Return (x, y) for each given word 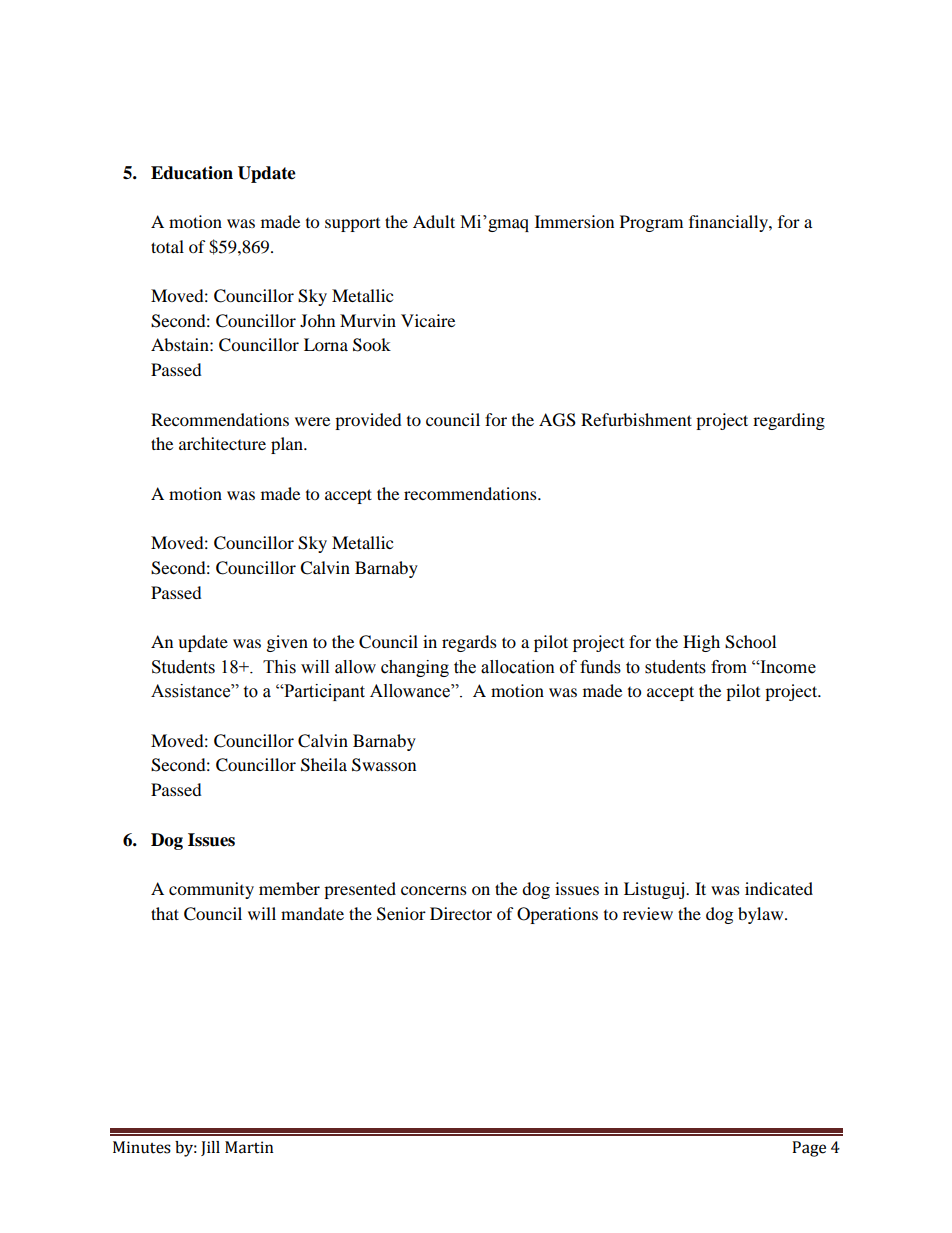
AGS (557, 420)
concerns (434, 890)
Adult (434, 221)
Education (192, 173)
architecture (222, 443)
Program (651, 223)
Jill (210, 1148)
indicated (779, 888)
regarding (789, 421)
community (211, 890)
